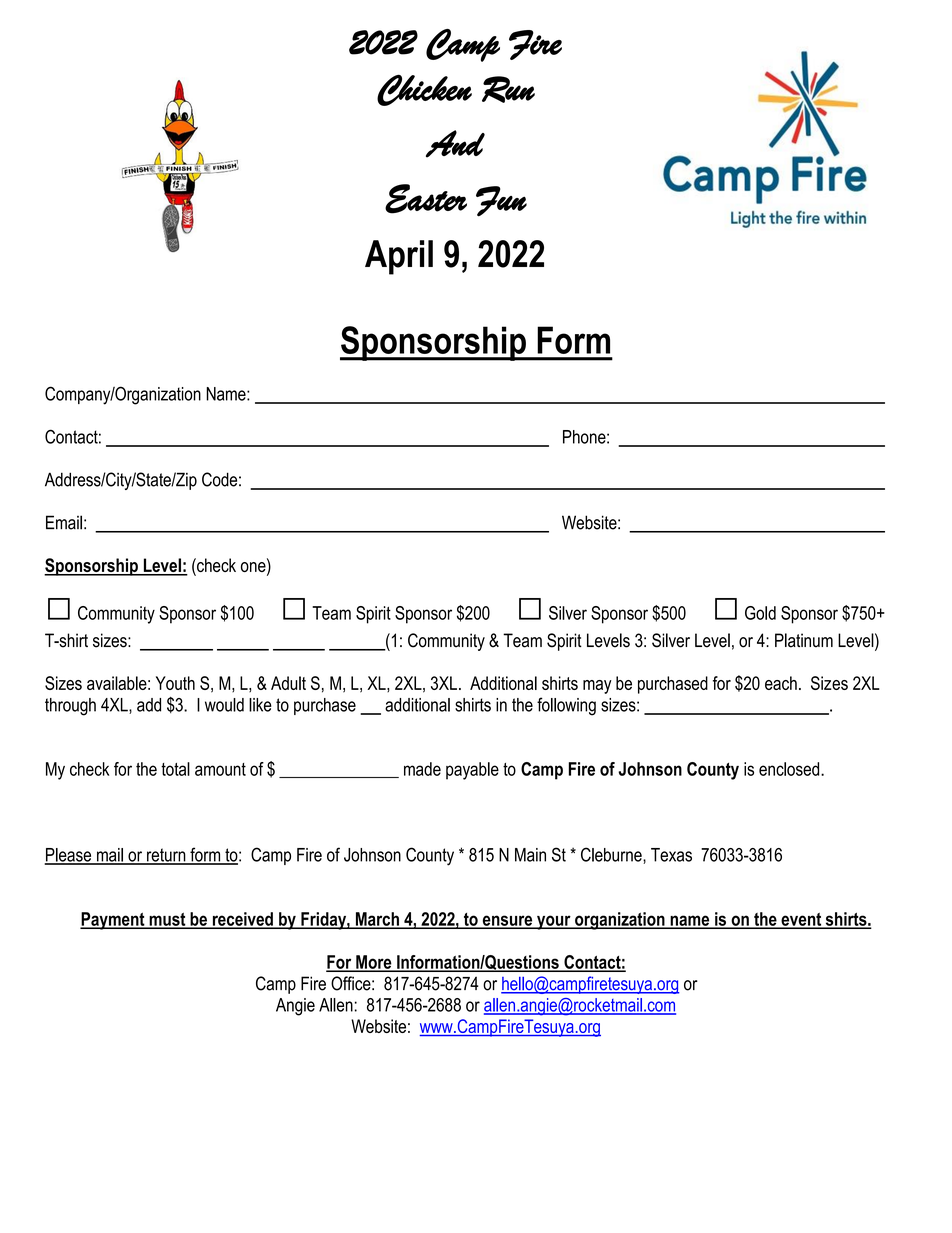 This document has width=952, height=1233. What do you see at coordinates (377, 920) in the document?
I see `March` at bounding box center [377, 920].
